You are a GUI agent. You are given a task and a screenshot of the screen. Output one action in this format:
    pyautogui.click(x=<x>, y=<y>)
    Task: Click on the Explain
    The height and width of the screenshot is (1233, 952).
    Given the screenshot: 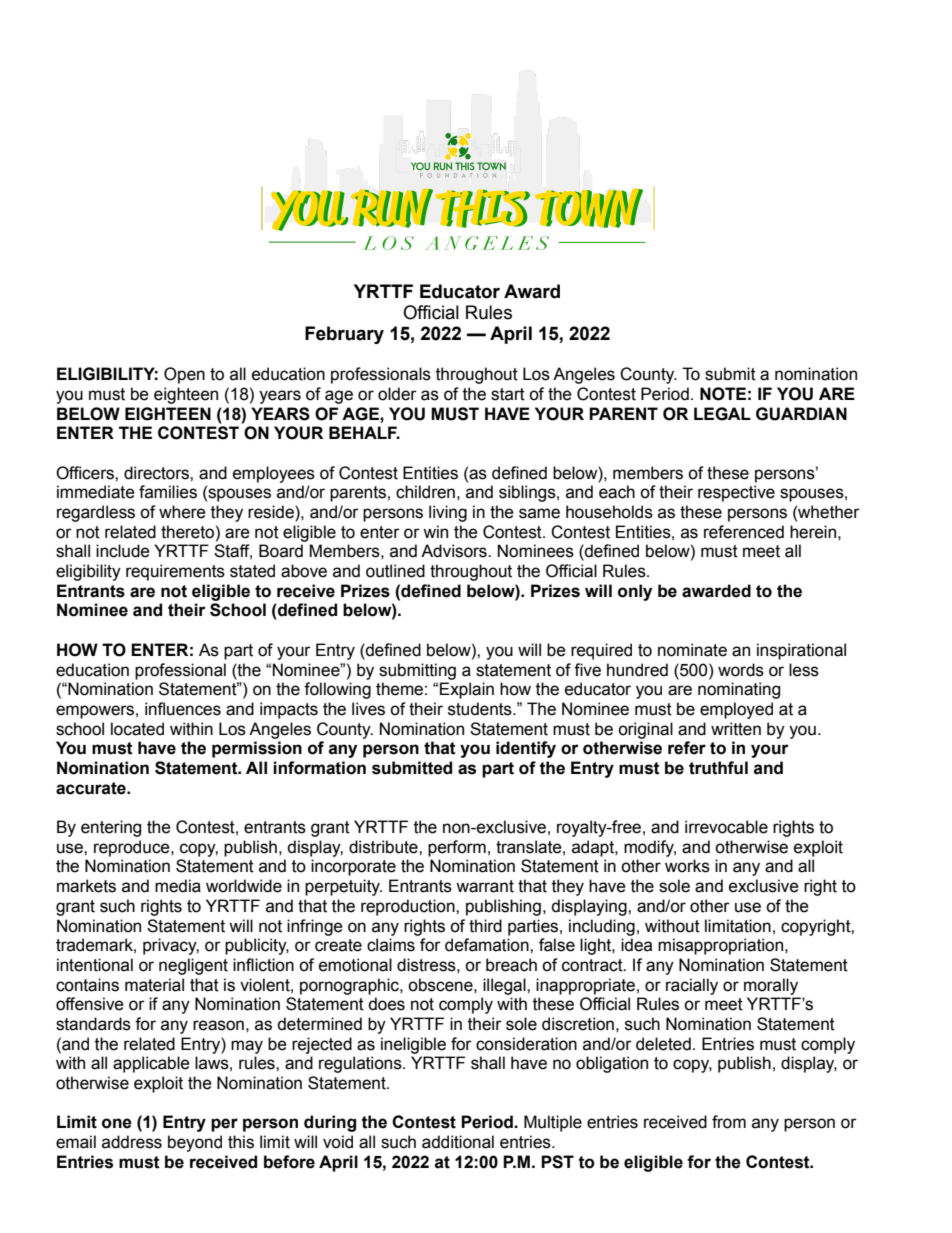 What is the action you would take?
    pyautogui.click(x=467, y=690)
